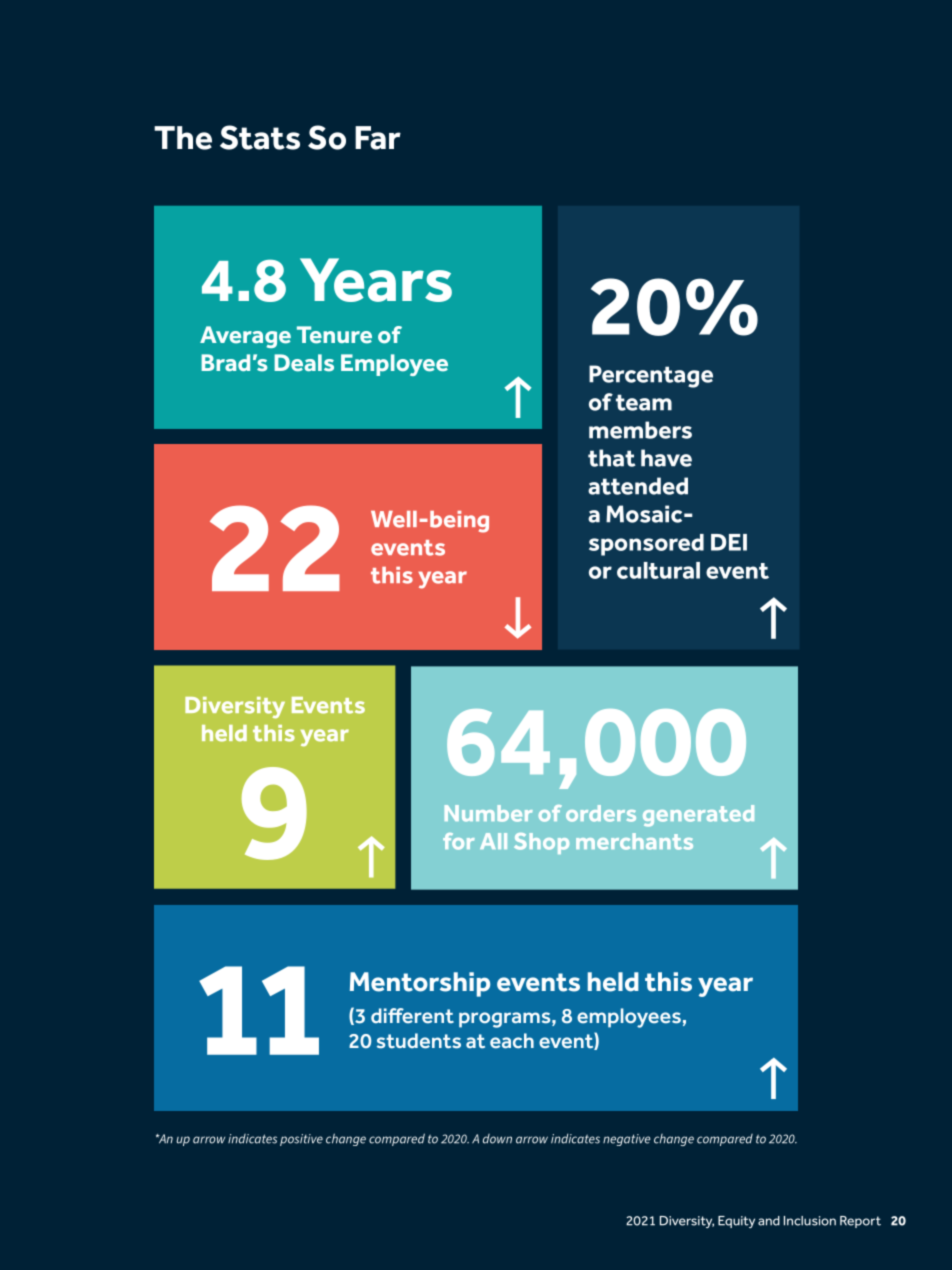  What do you see at coordinates (651, 376) in the page?
I see `Percentage` at bounding box center [651, 376].
